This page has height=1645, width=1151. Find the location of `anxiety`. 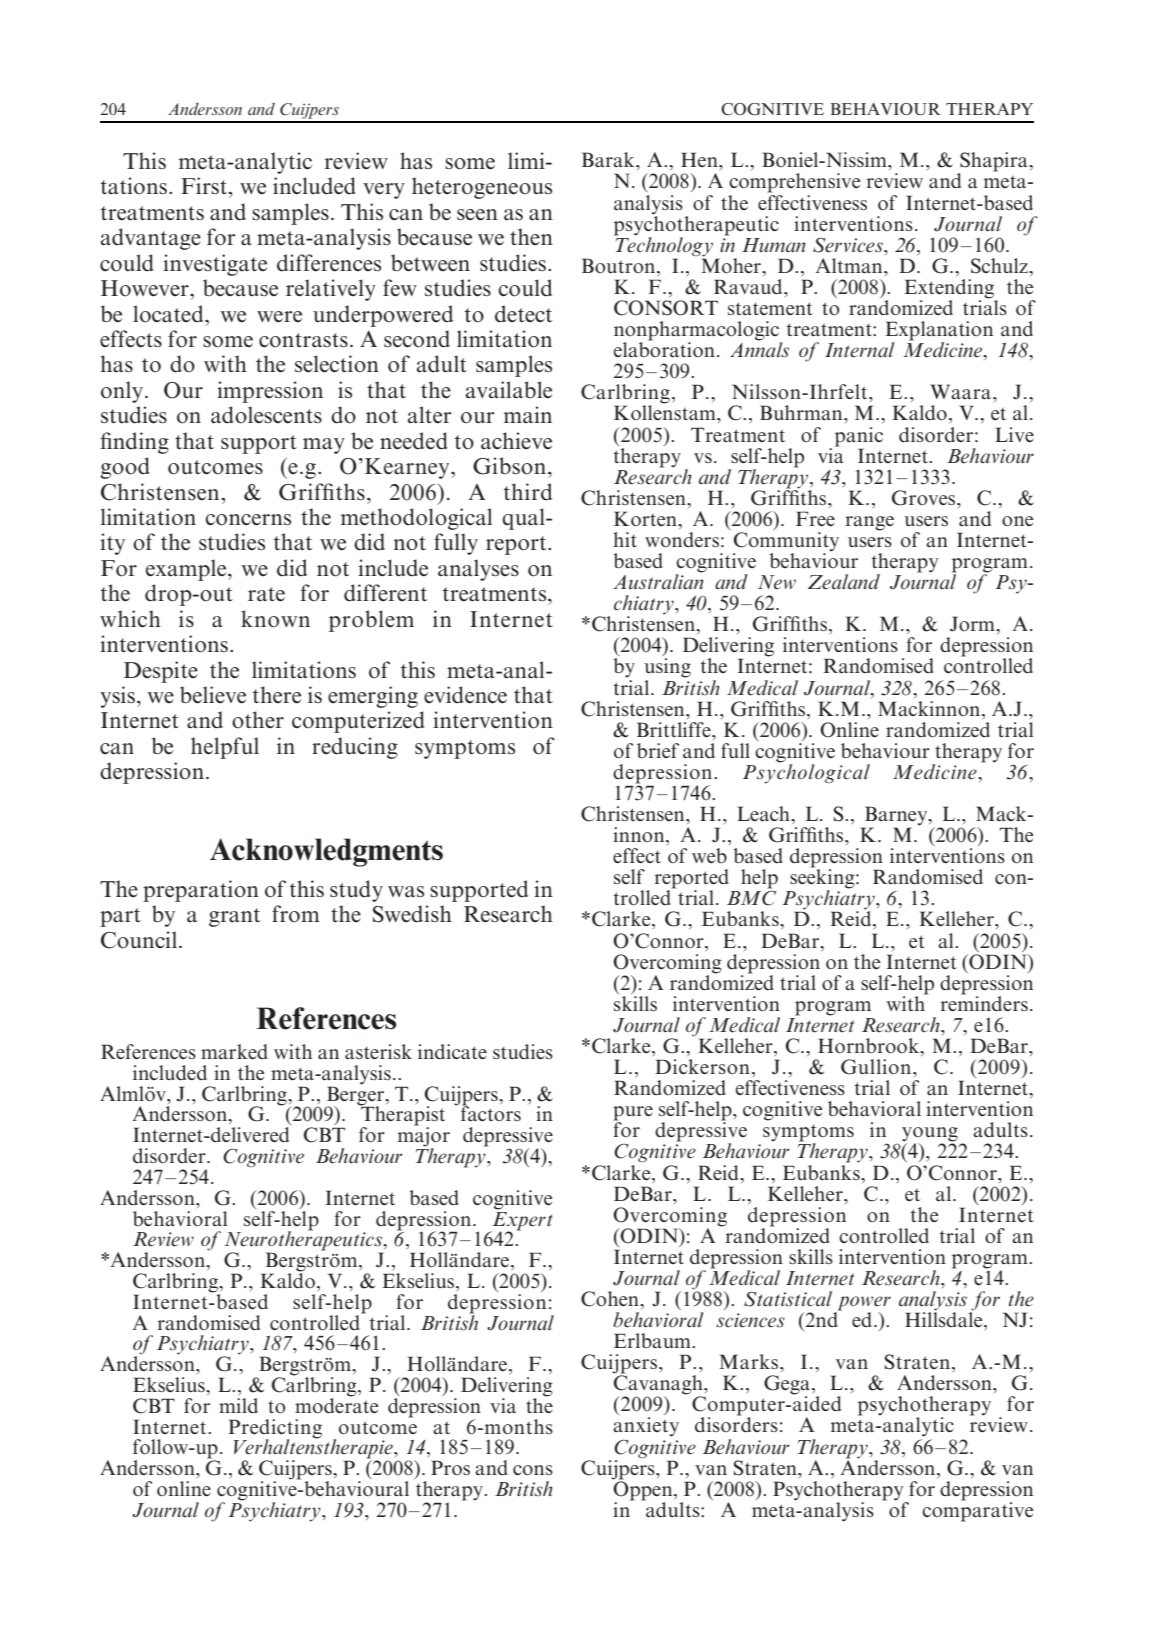

anxiety is located at coordinates (646, 1427).
